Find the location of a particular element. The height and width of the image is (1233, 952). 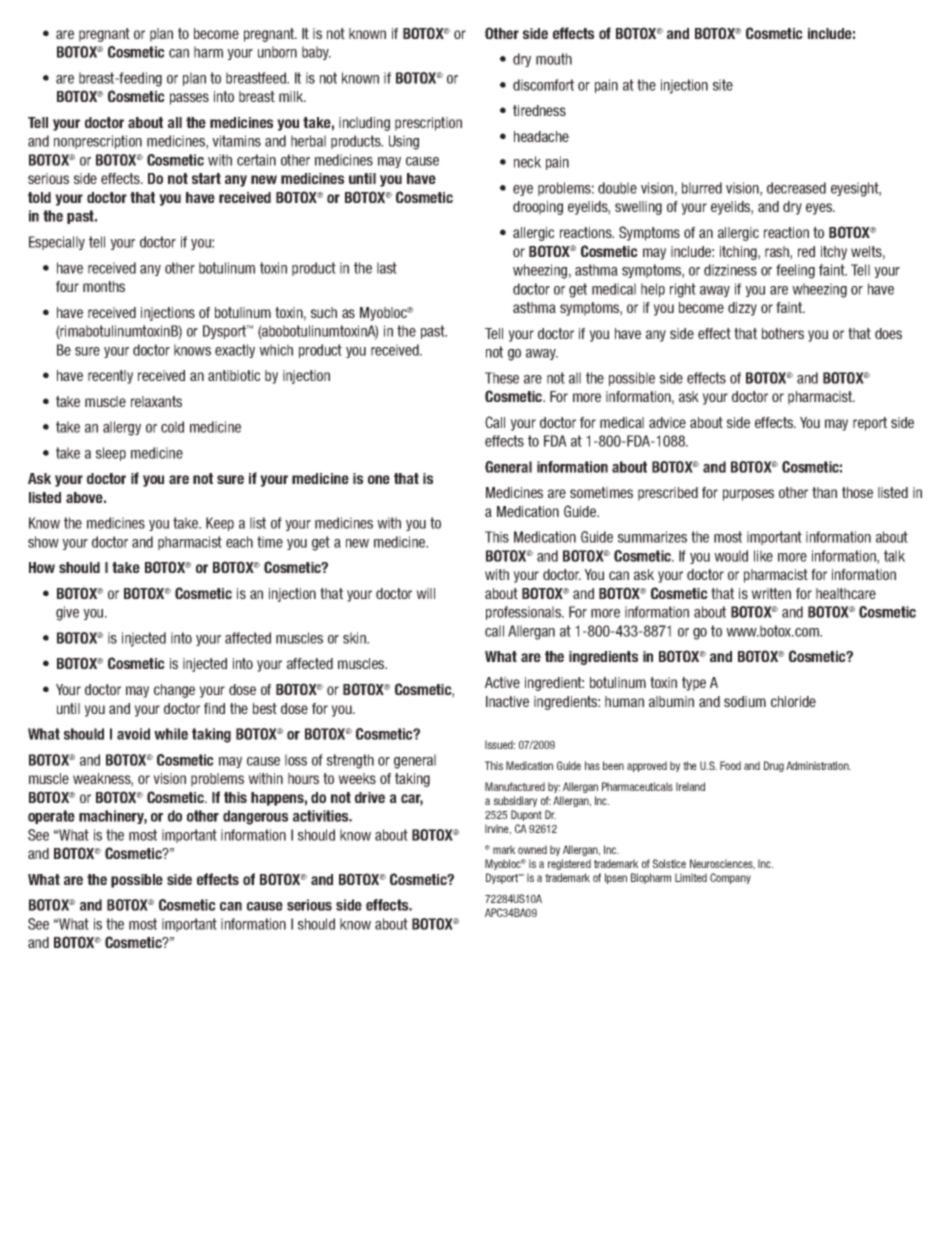

change is located at coordinates (174, 691).
